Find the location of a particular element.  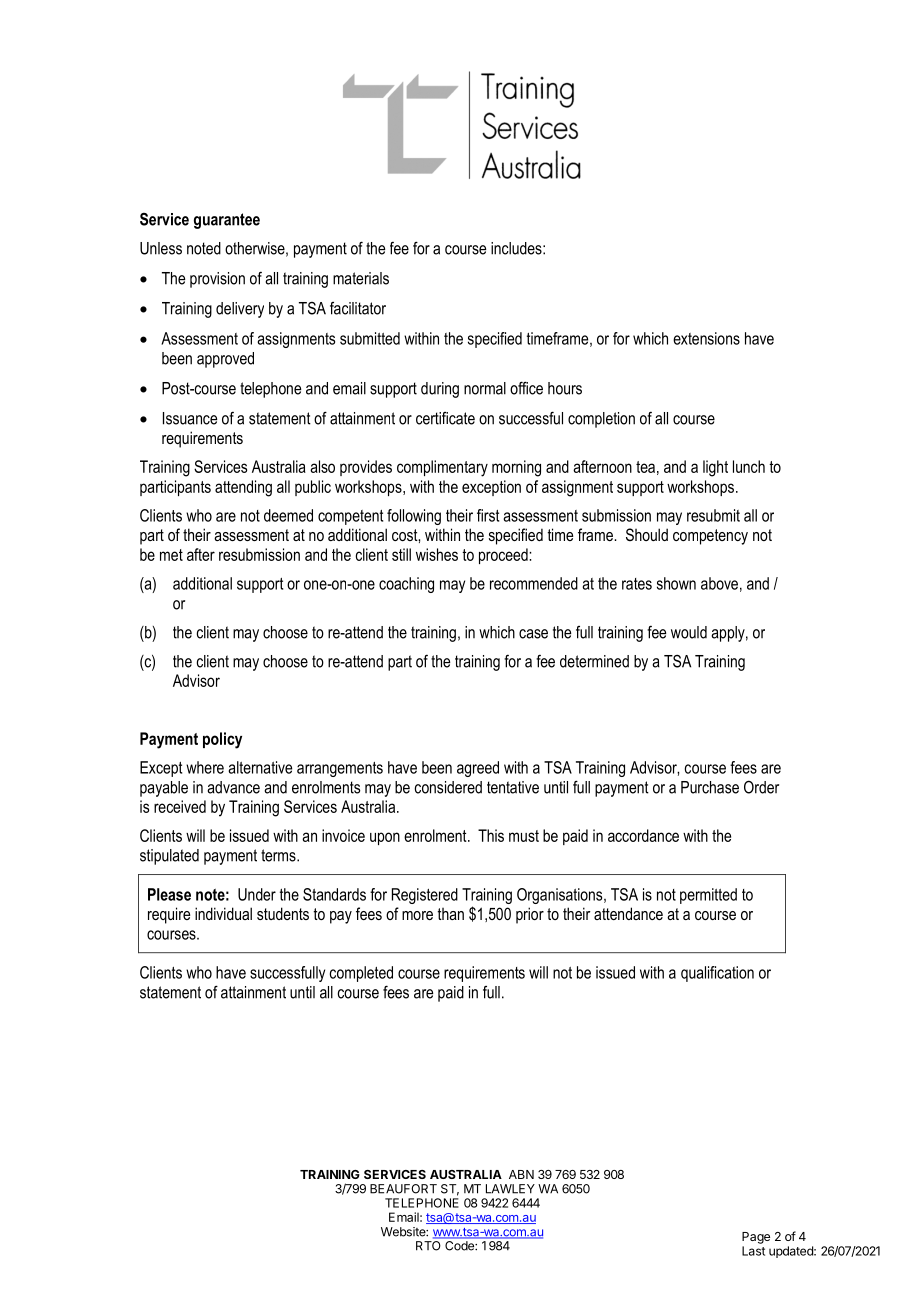

Page is located at coordinates (756, 1238).
